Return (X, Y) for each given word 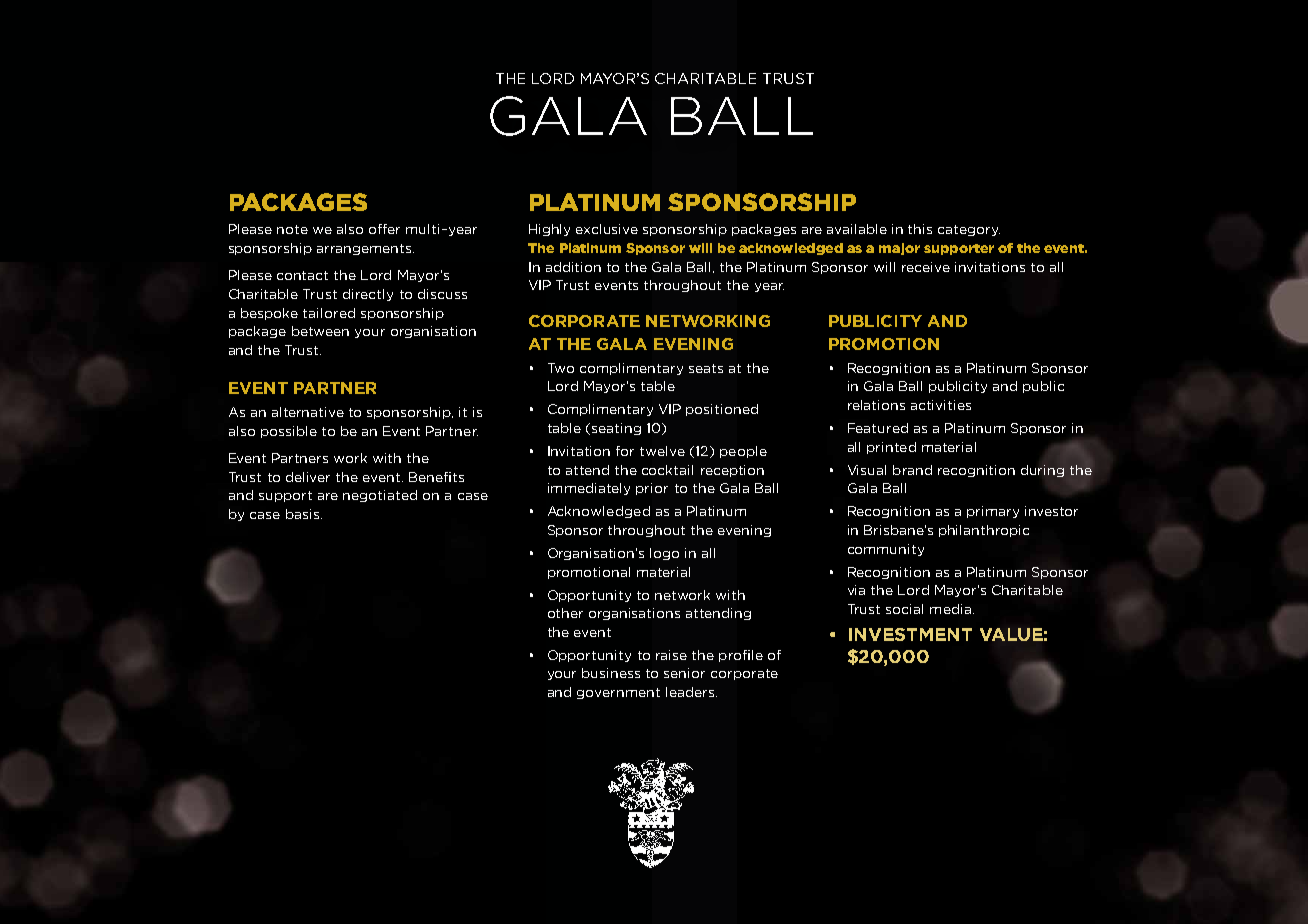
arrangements (365, 249)
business (611, 673)
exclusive (607, 229)
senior (684, 673)
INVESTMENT (910, 634)
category (969, 230)
